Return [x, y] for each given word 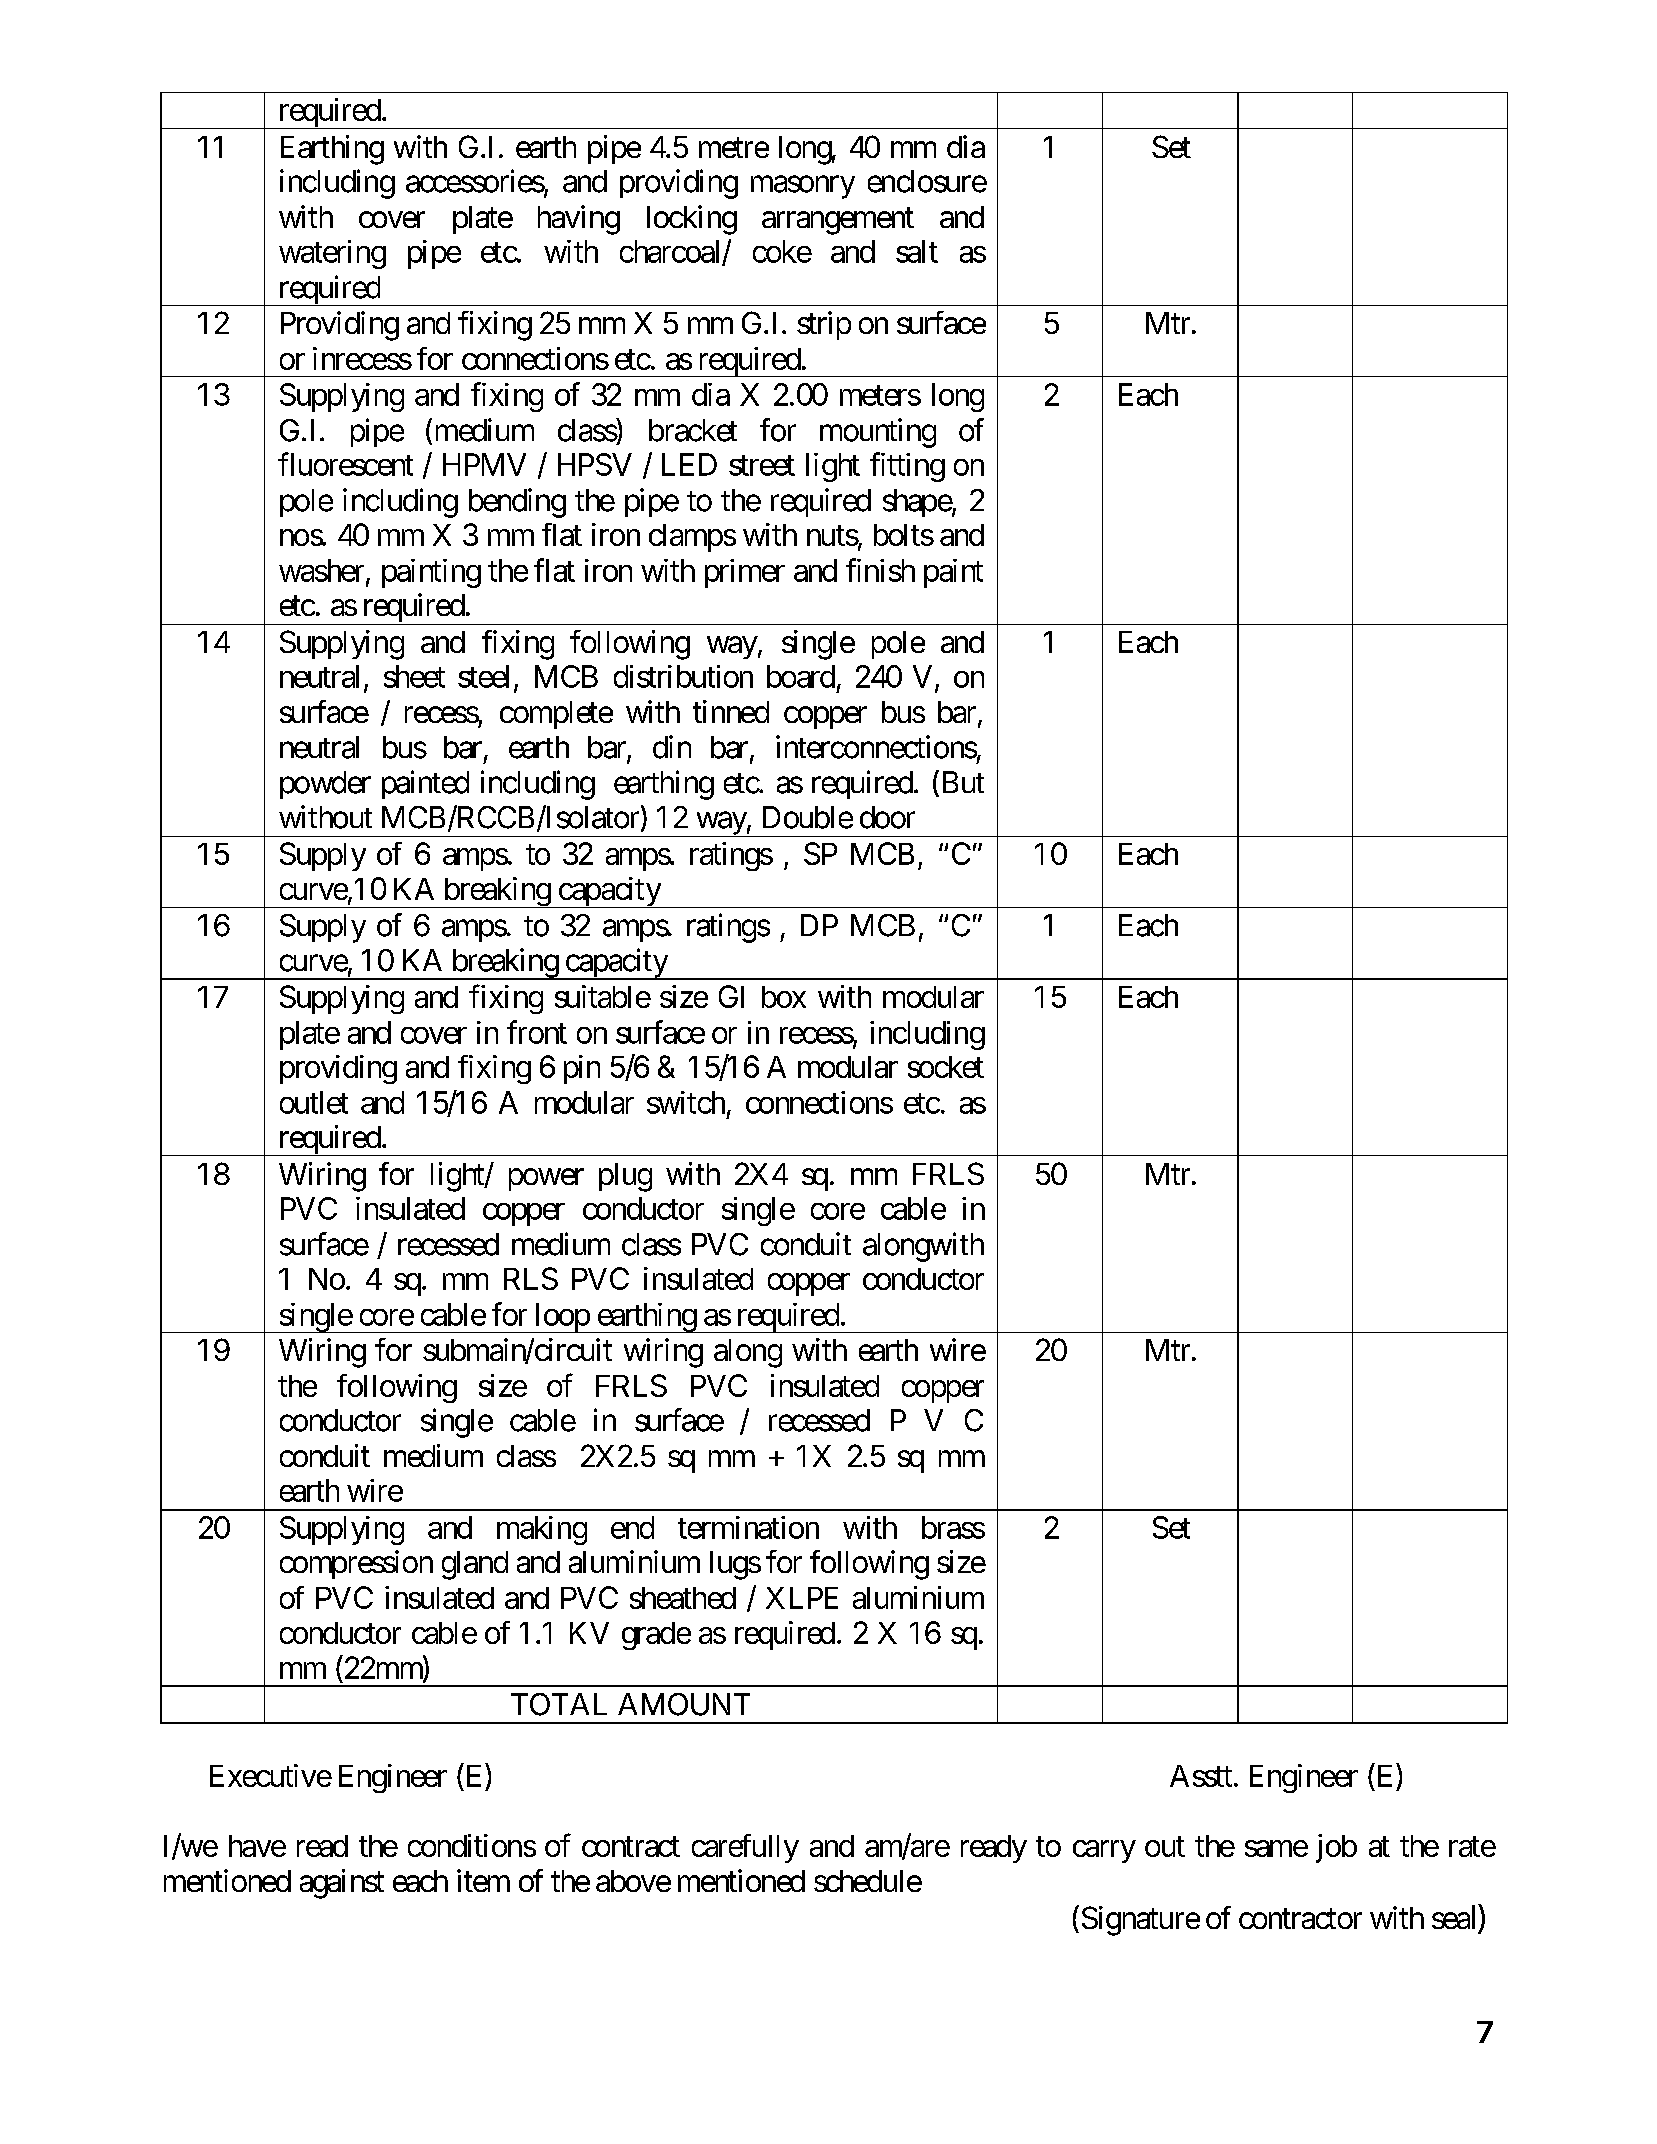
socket [946, 1067]
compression [356, 1564]
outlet [314, 1102]
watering [332, 254]
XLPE [802, 1598]
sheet [414, 676]
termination [748, 1527]
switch [686, 1102]
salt [917, 251]
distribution [683, 676]
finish [880, 570]
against [342, 1884]
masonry [803, 187]
